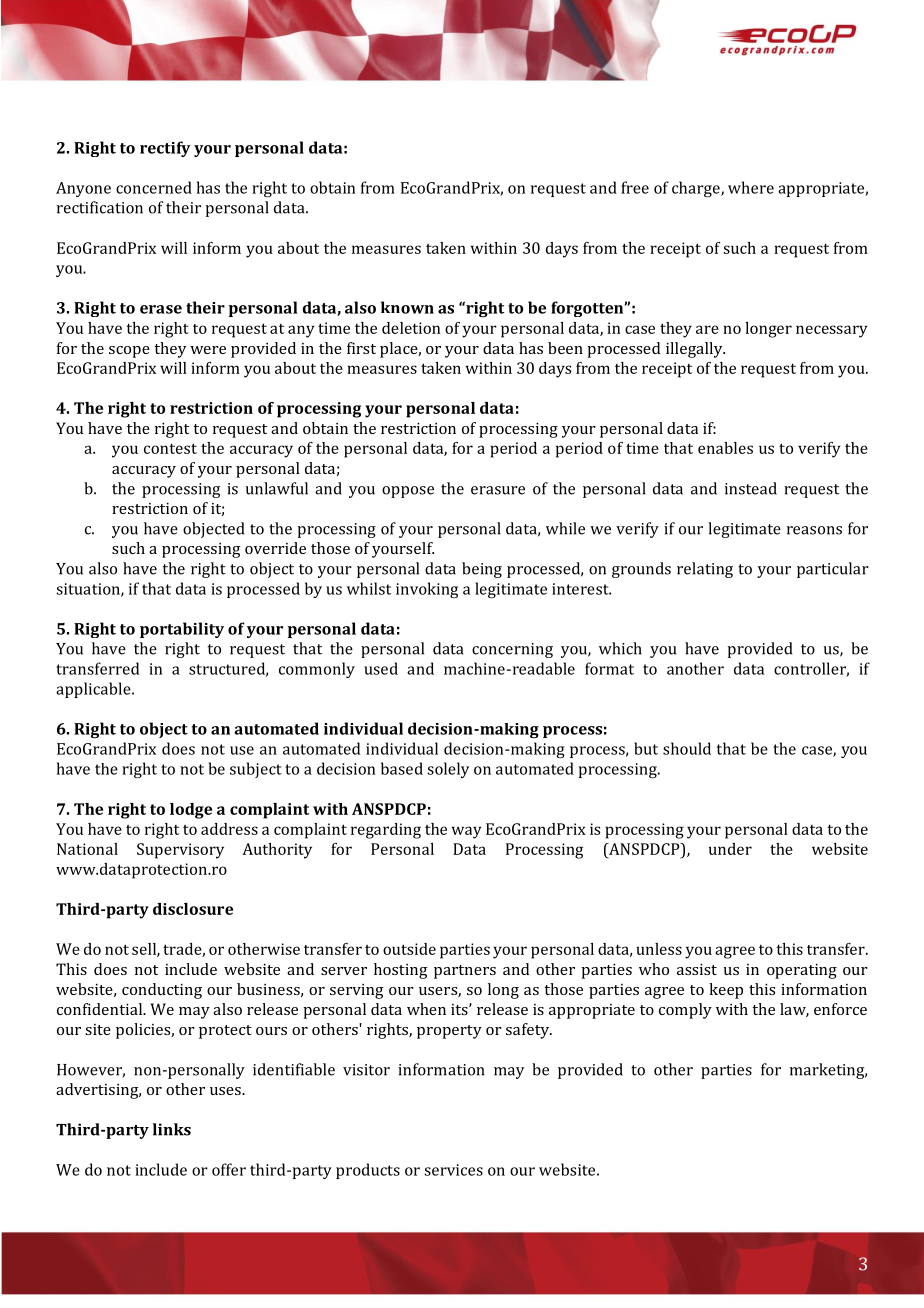 This page has height=1308, width=924. I want to click on concerned, so click(154, 187).
